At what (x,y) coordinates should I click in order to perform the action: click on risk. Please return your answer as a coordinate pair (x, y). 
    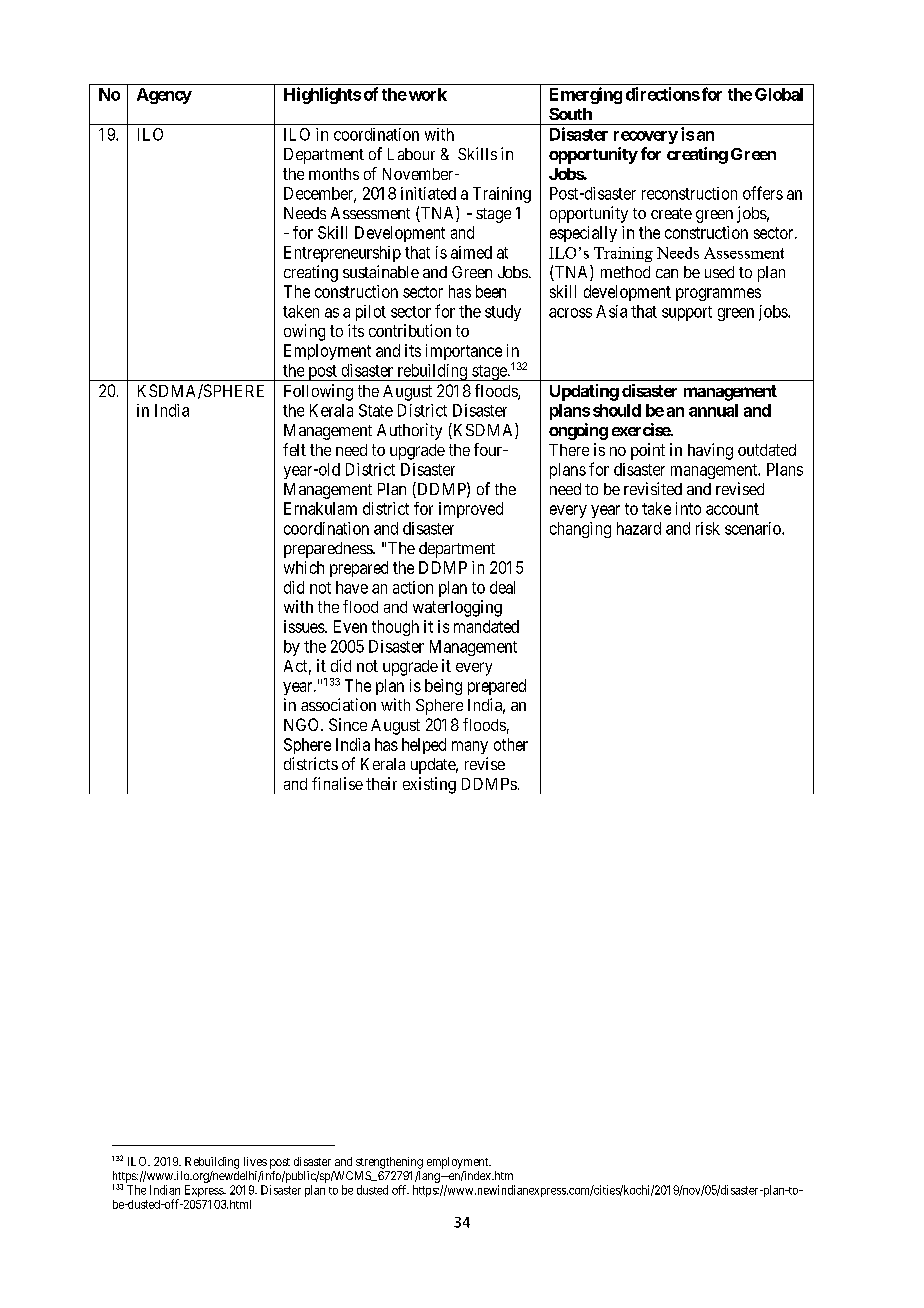
    Looking at the image, I should click on (708, 528).
